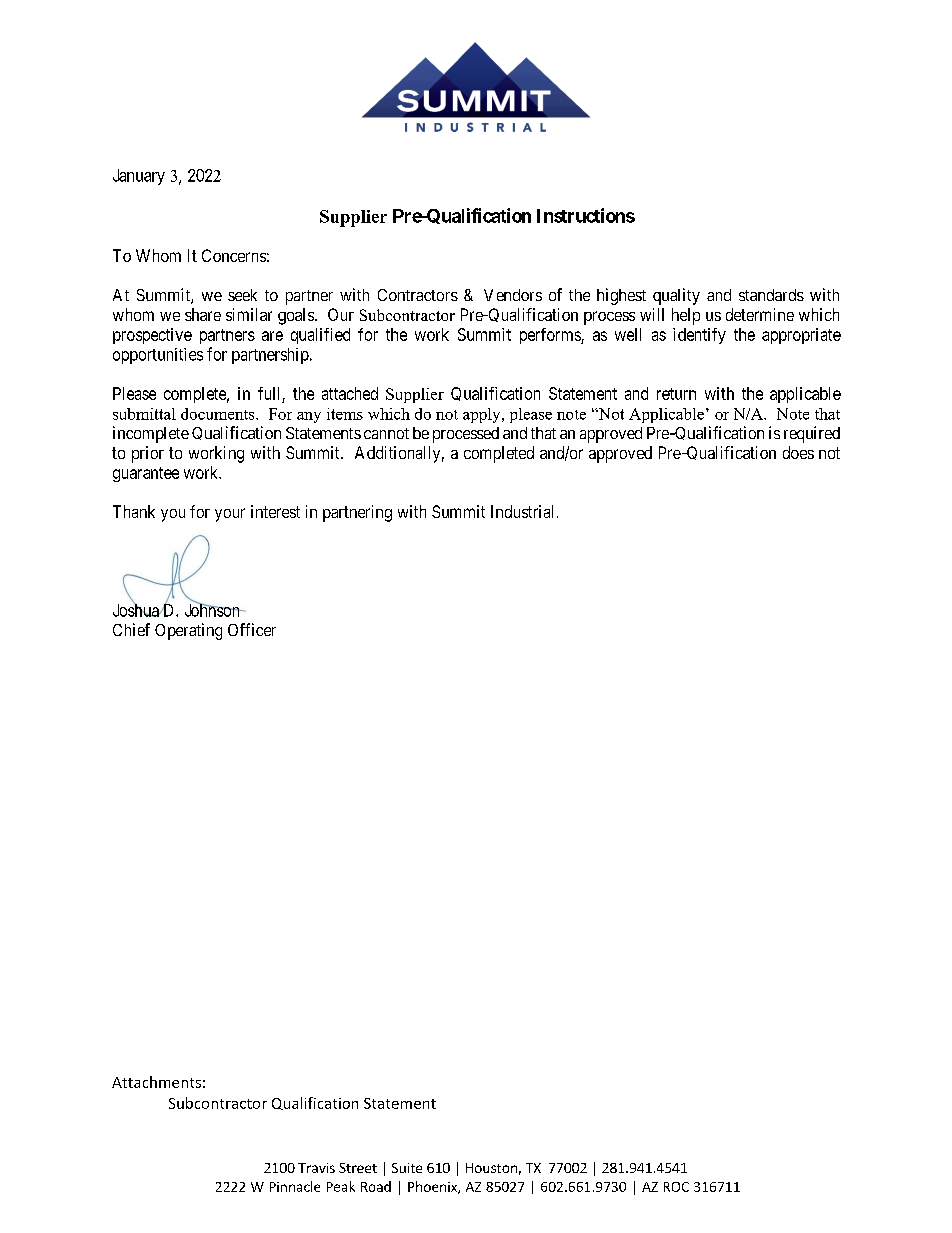  What do you see at coordinates (513, 295) in the screenshot?
I see `Vendors` at bounding box center [513, 295].
